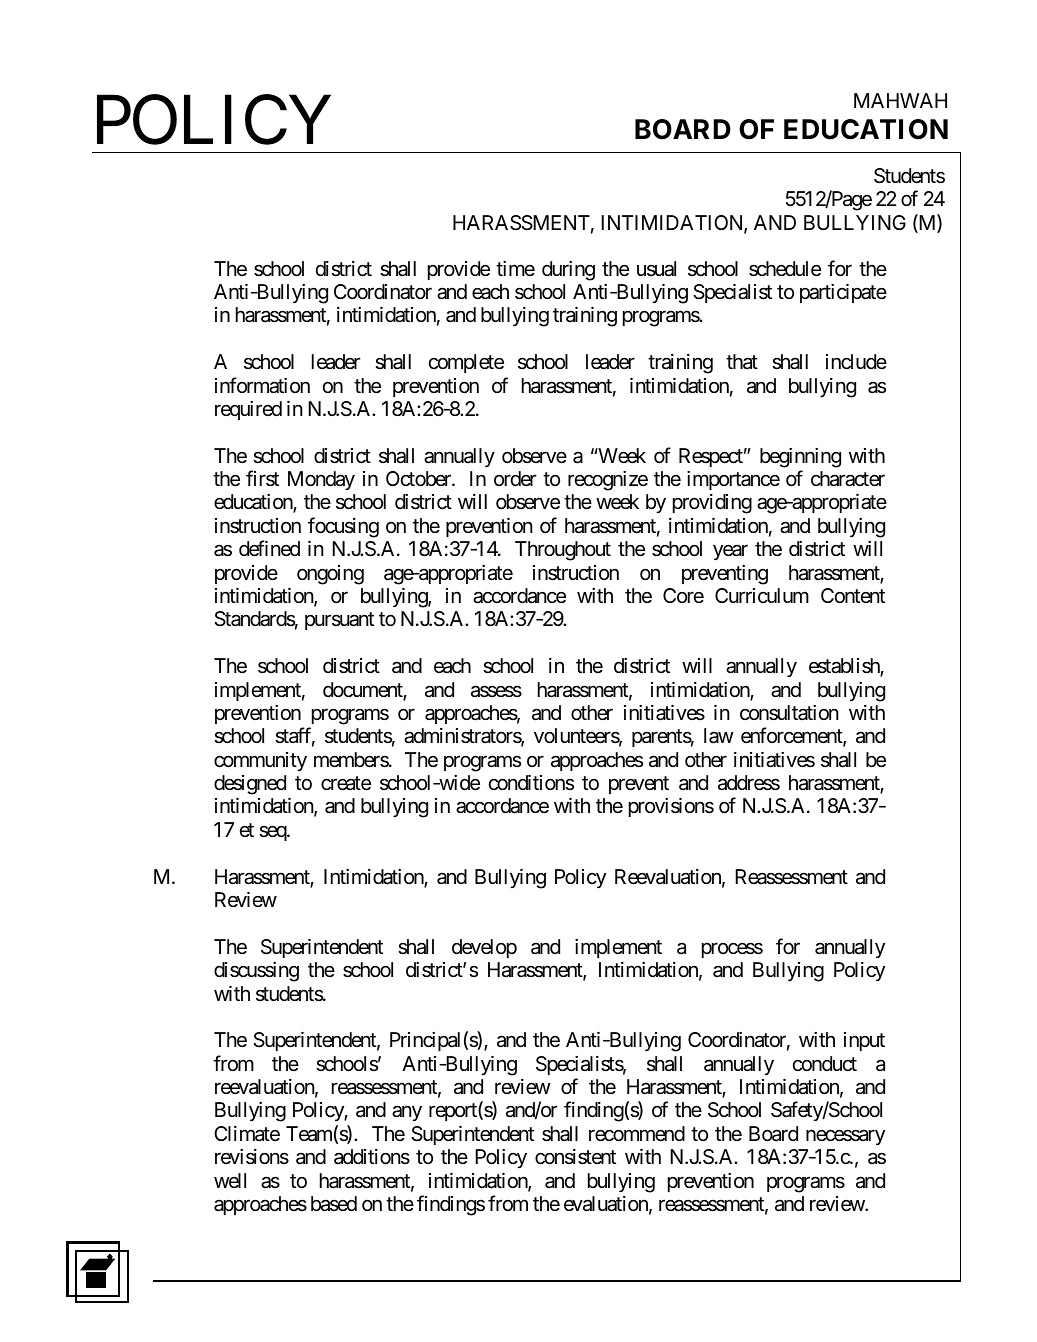 Image resolution: width=1037 pixels, height=1342 pixels. Describe the element at coordinates (864, 1041) in the screenshot. I see `input` at that location.
